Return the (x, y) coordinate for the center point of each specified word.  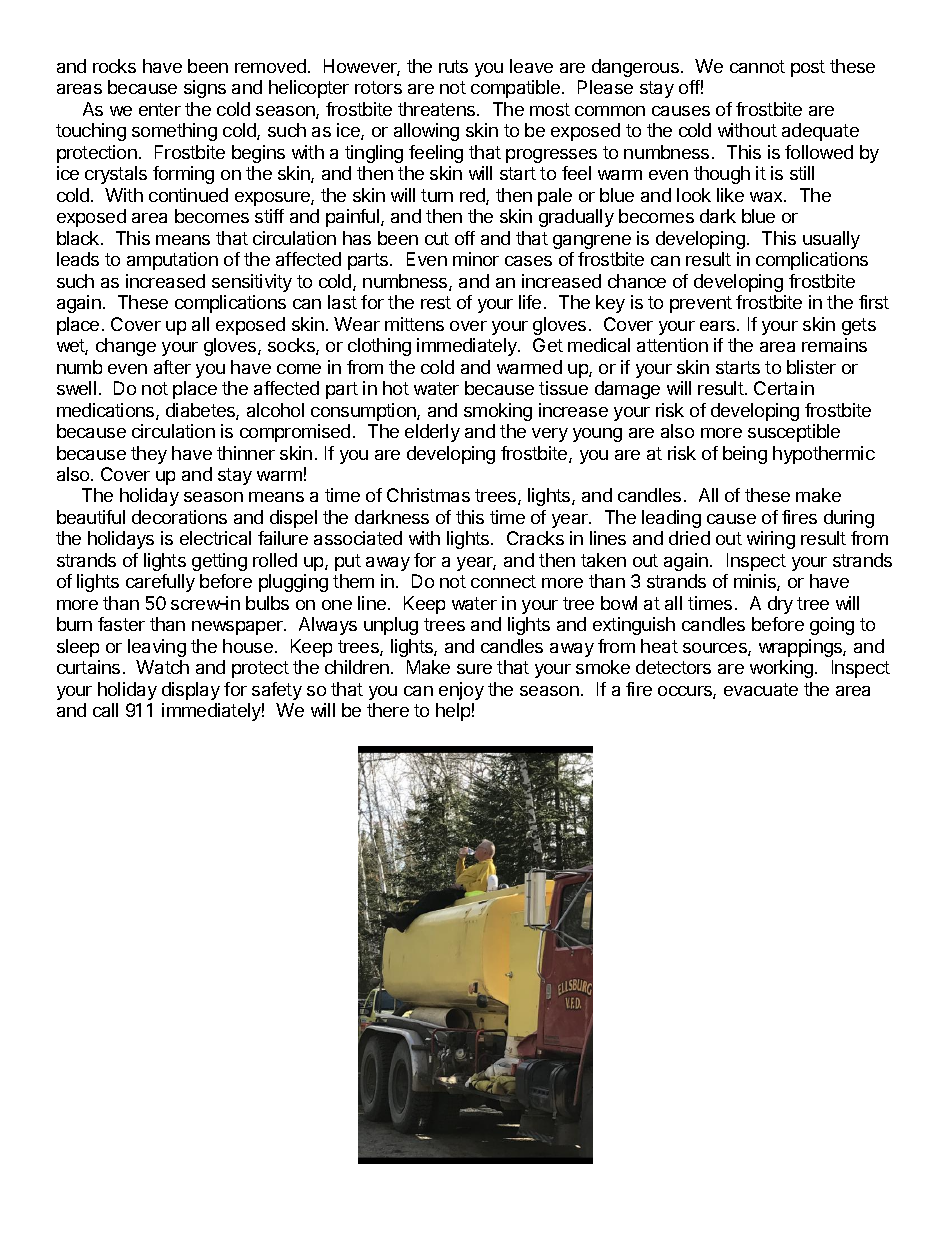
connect (503, 581)
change (126, 347)
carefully (160, 583)
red (473, 196)
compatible (515, 89)
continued (188, 195)
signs (205, 89)
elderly (432, 433)
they (149, 455)
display (191, 691)
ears (717, 326)
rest (436, 302)
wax (767, 197)
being (745, 455)
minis (756, 582)
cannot (757, 66)
